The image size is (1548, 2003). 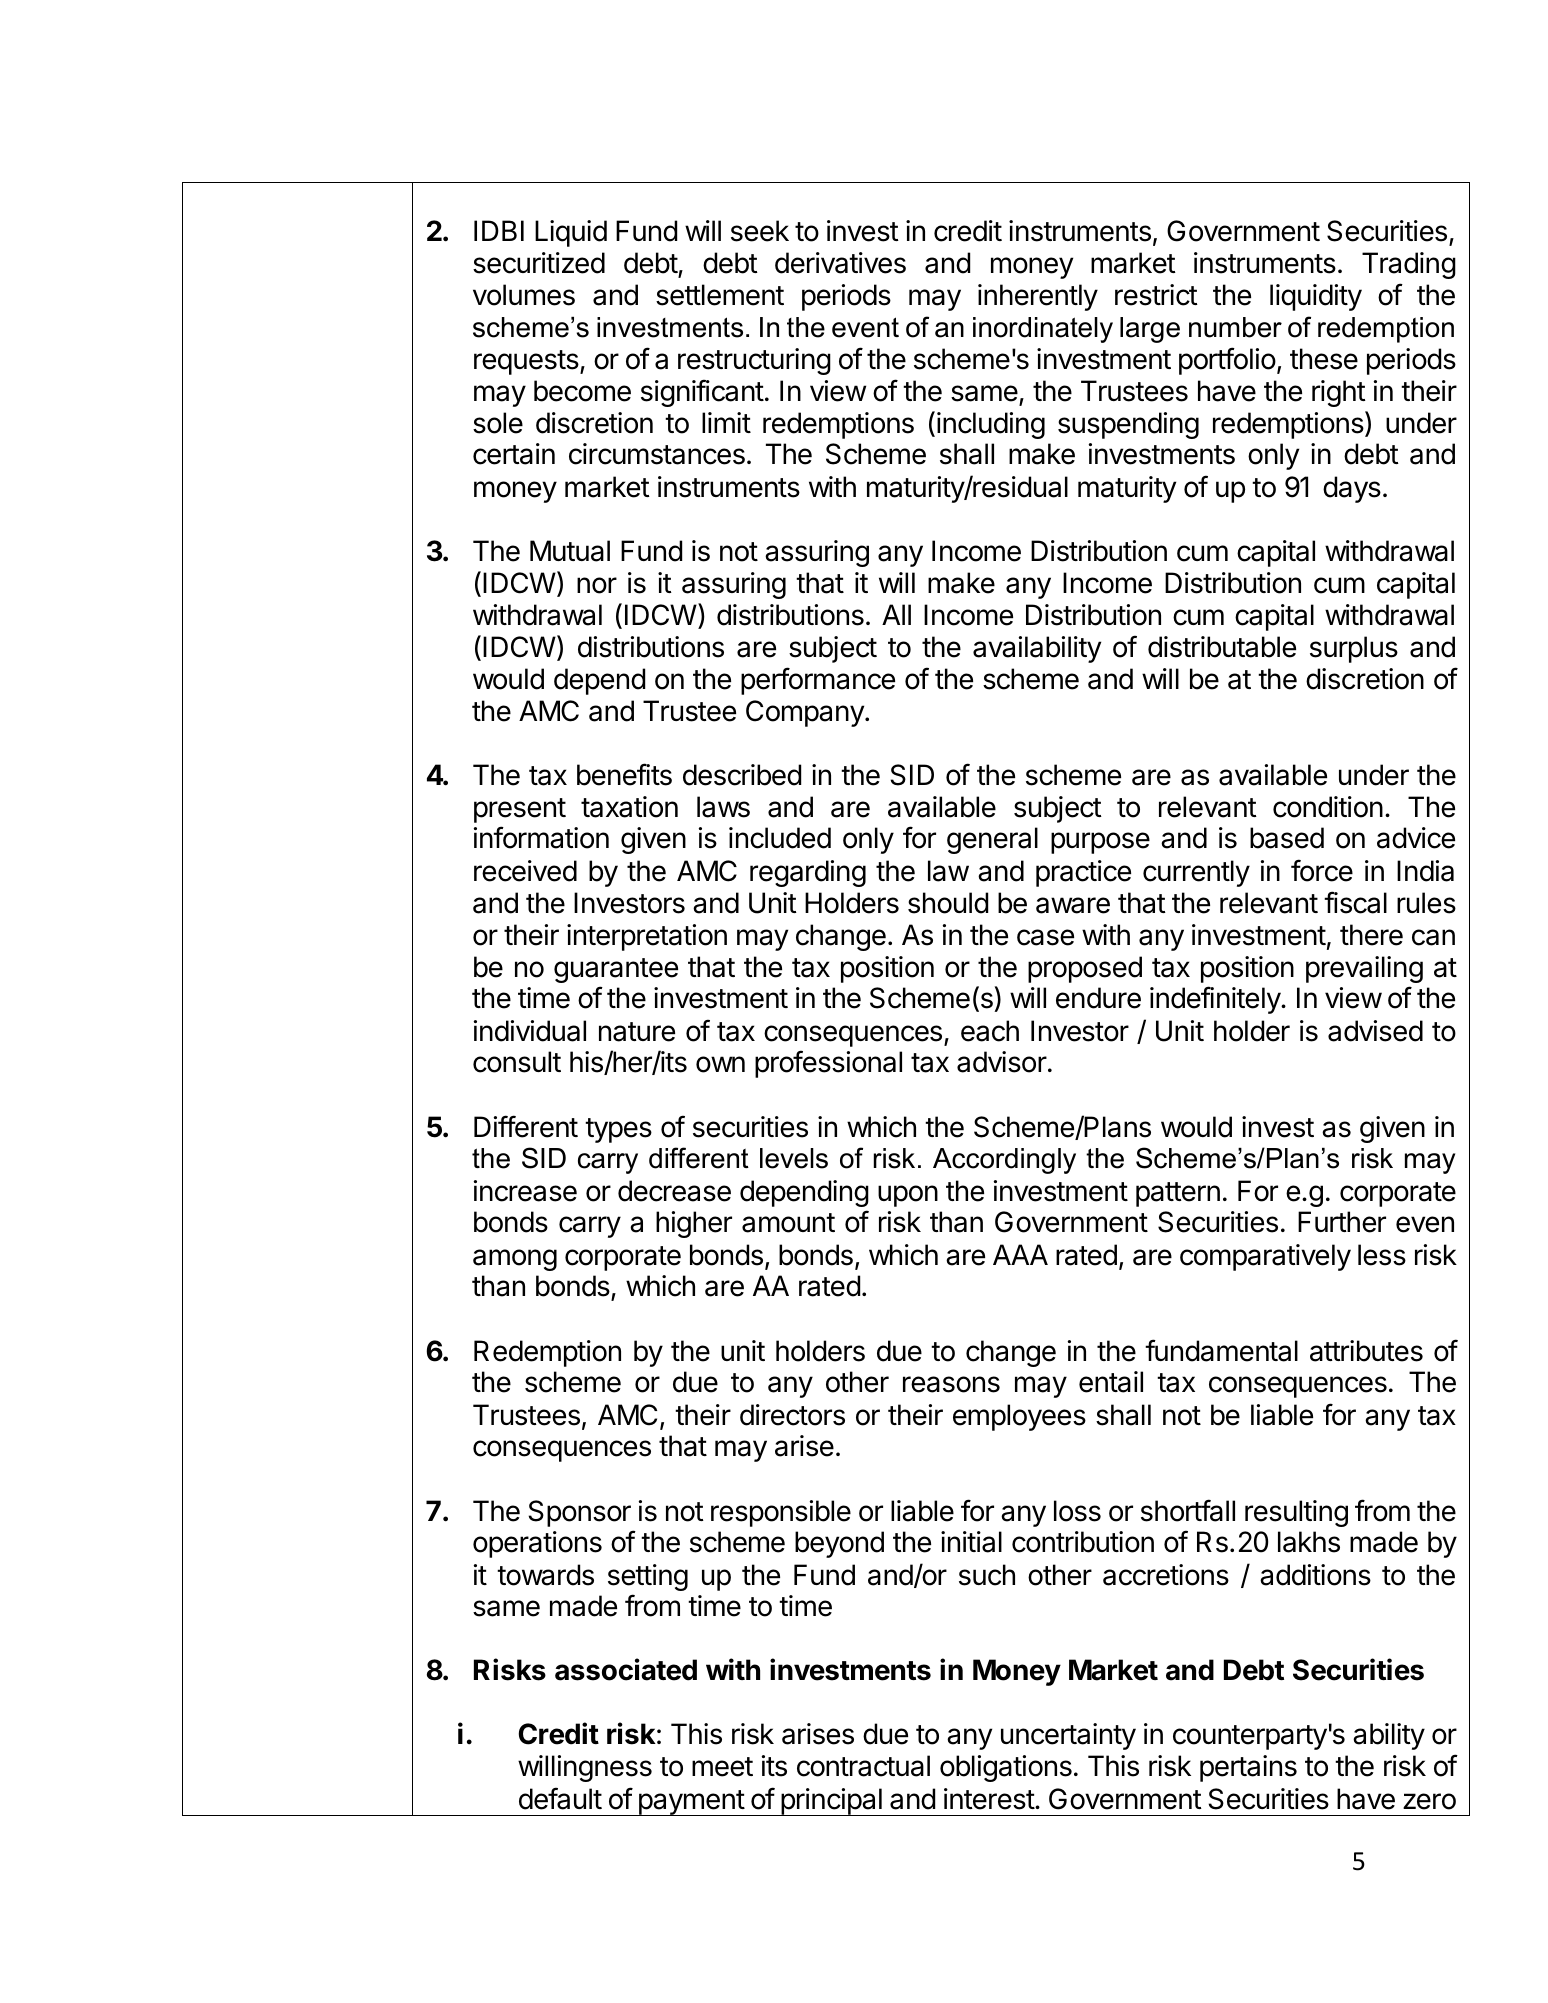 I want to click on default, so click(x=560, y=1798).
